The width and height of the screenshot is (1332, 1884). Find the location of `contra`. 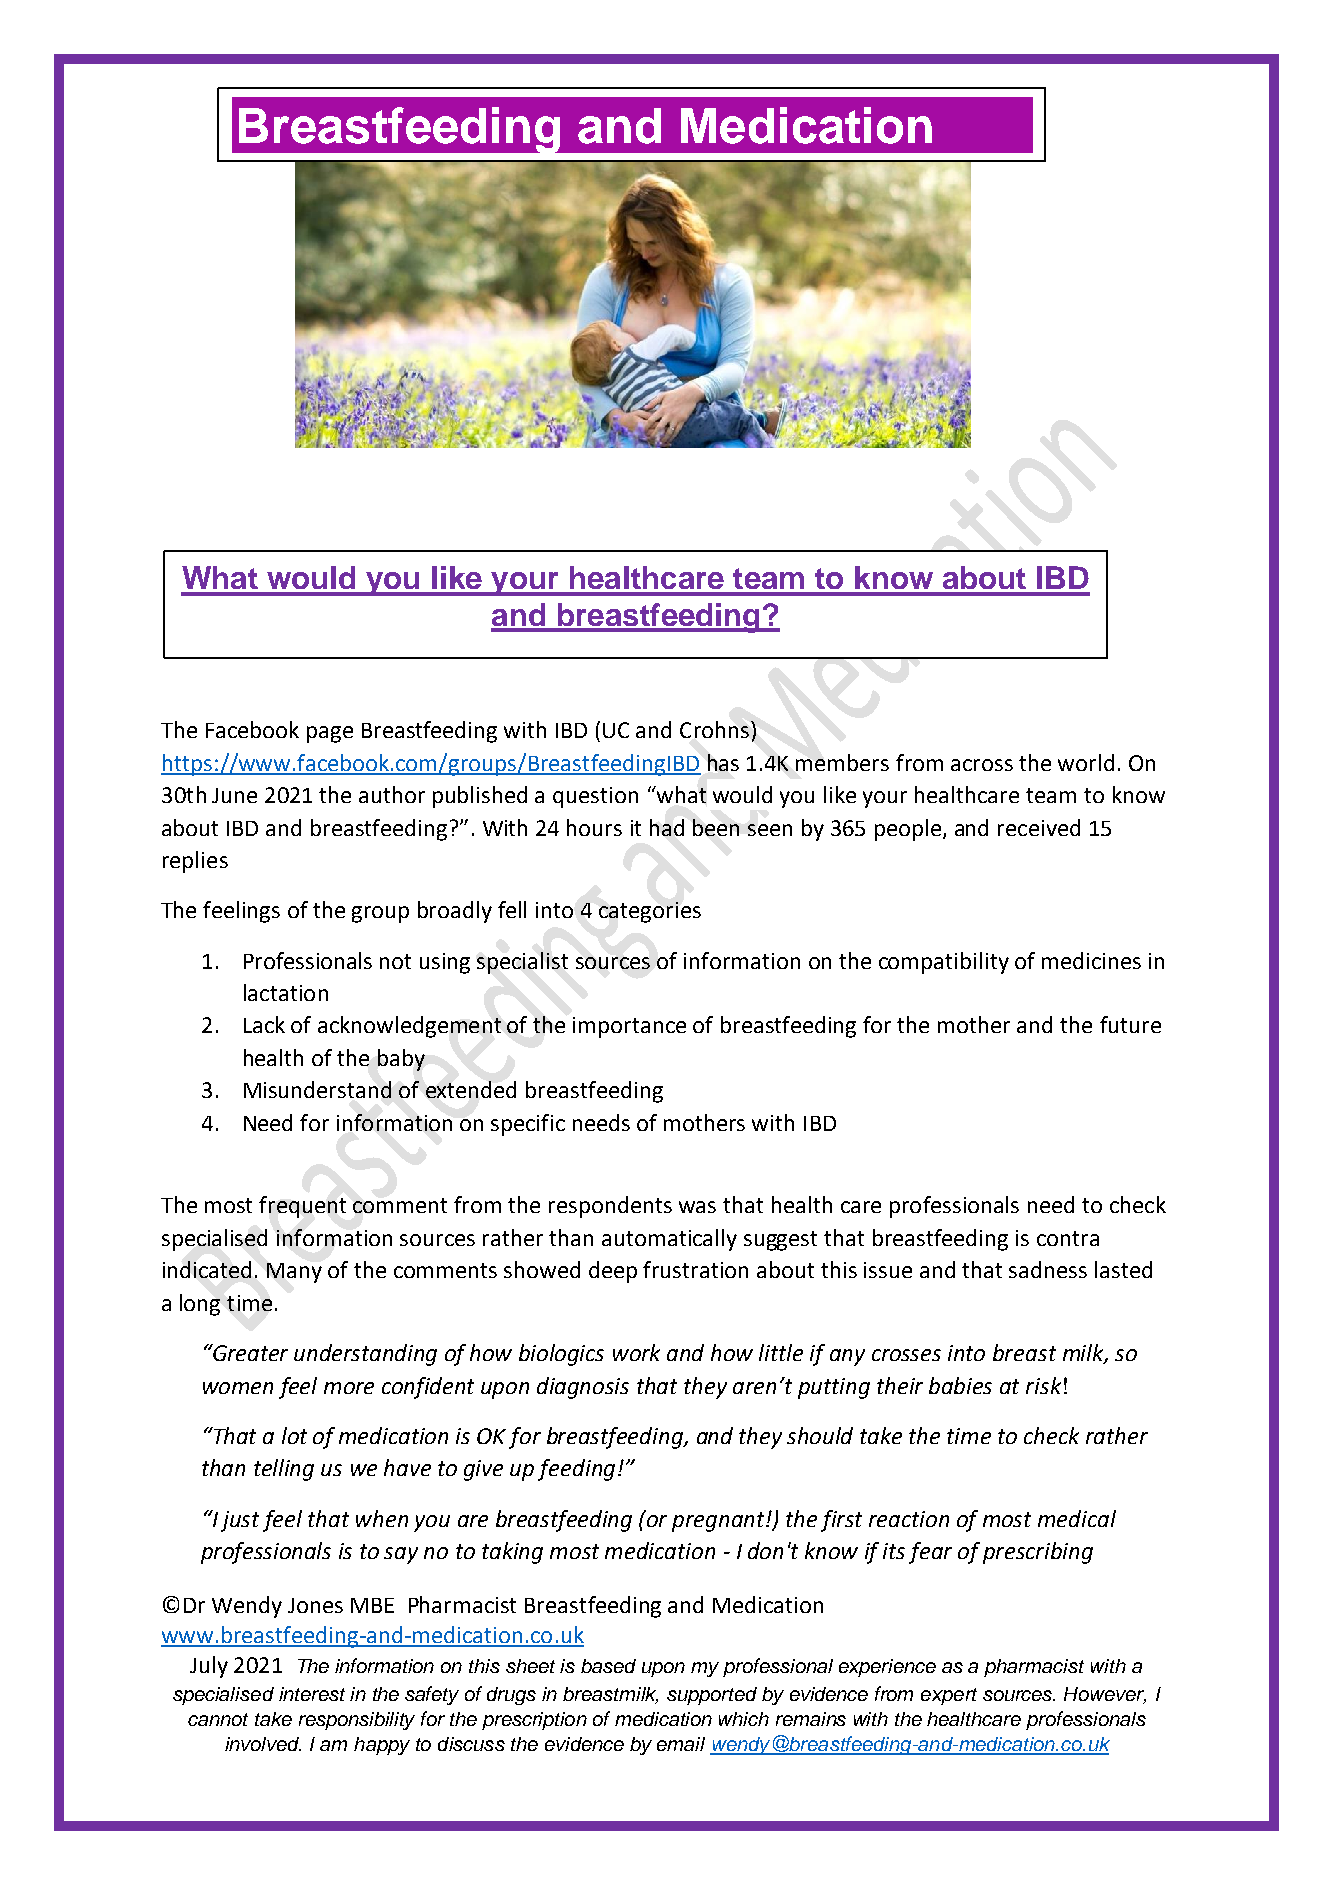

contra is located at coordinates (1068, 1238).
